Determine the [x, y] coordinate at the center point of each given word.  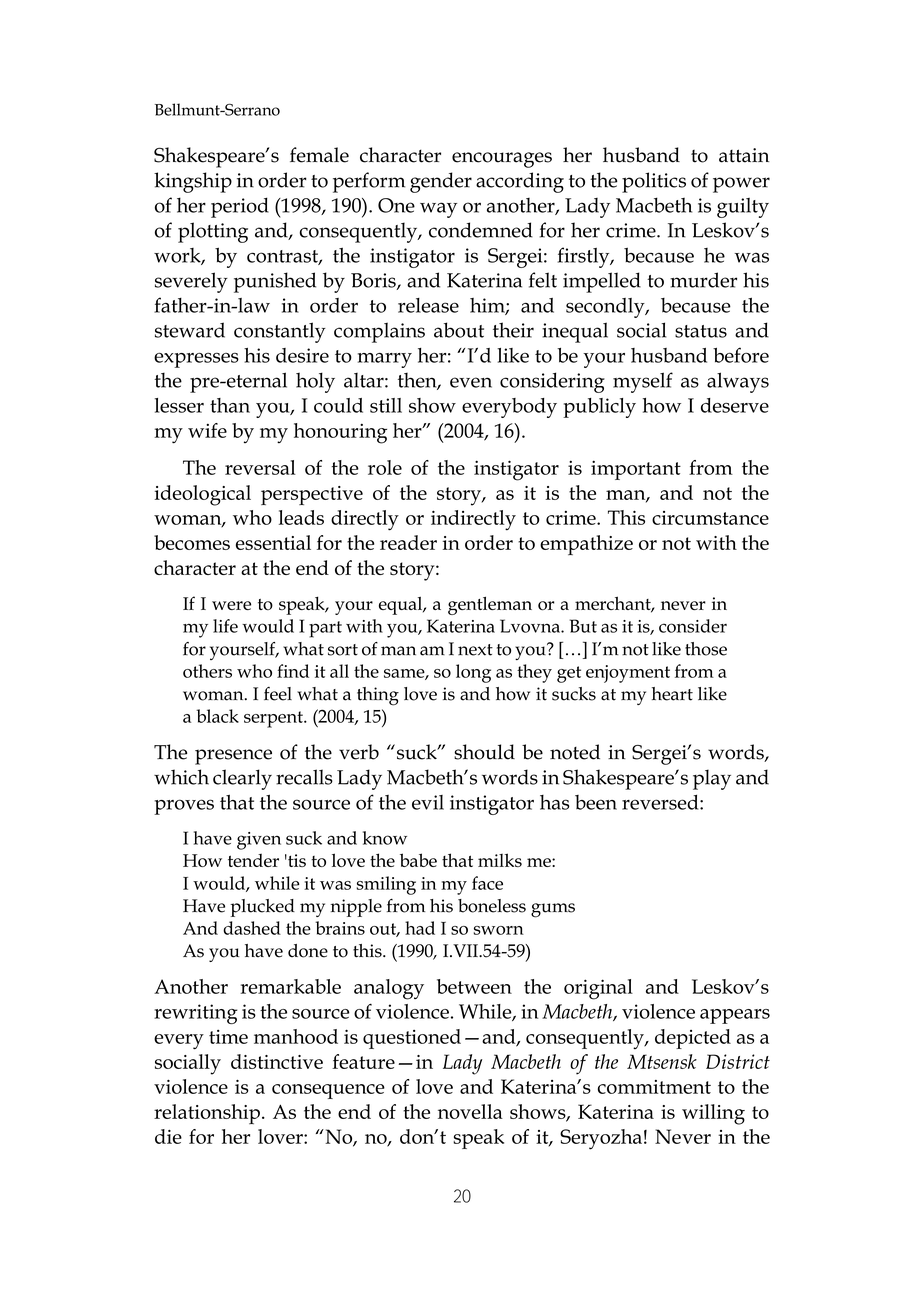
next [475, 650]
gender [441, 182]
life [225, 626]
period [240, 207]
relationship [207, 1114]
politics [654, 182]
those [706, 649]
